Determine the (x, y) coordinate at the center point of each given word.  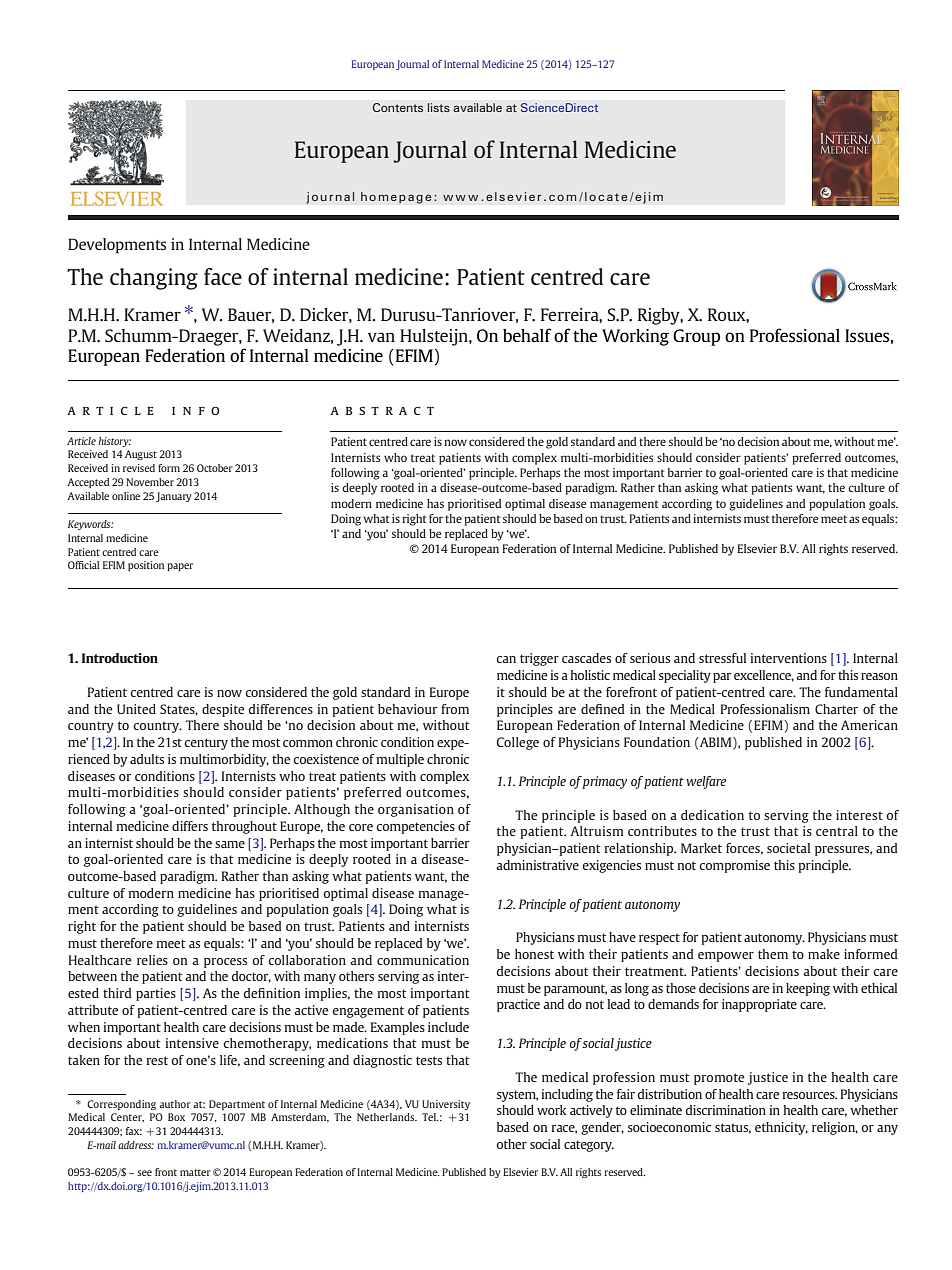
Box (176, 1117)
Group (696, 337)
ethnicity (781, 1128)
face (223, 276)
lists (439, 107)
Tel (430, 1117)
